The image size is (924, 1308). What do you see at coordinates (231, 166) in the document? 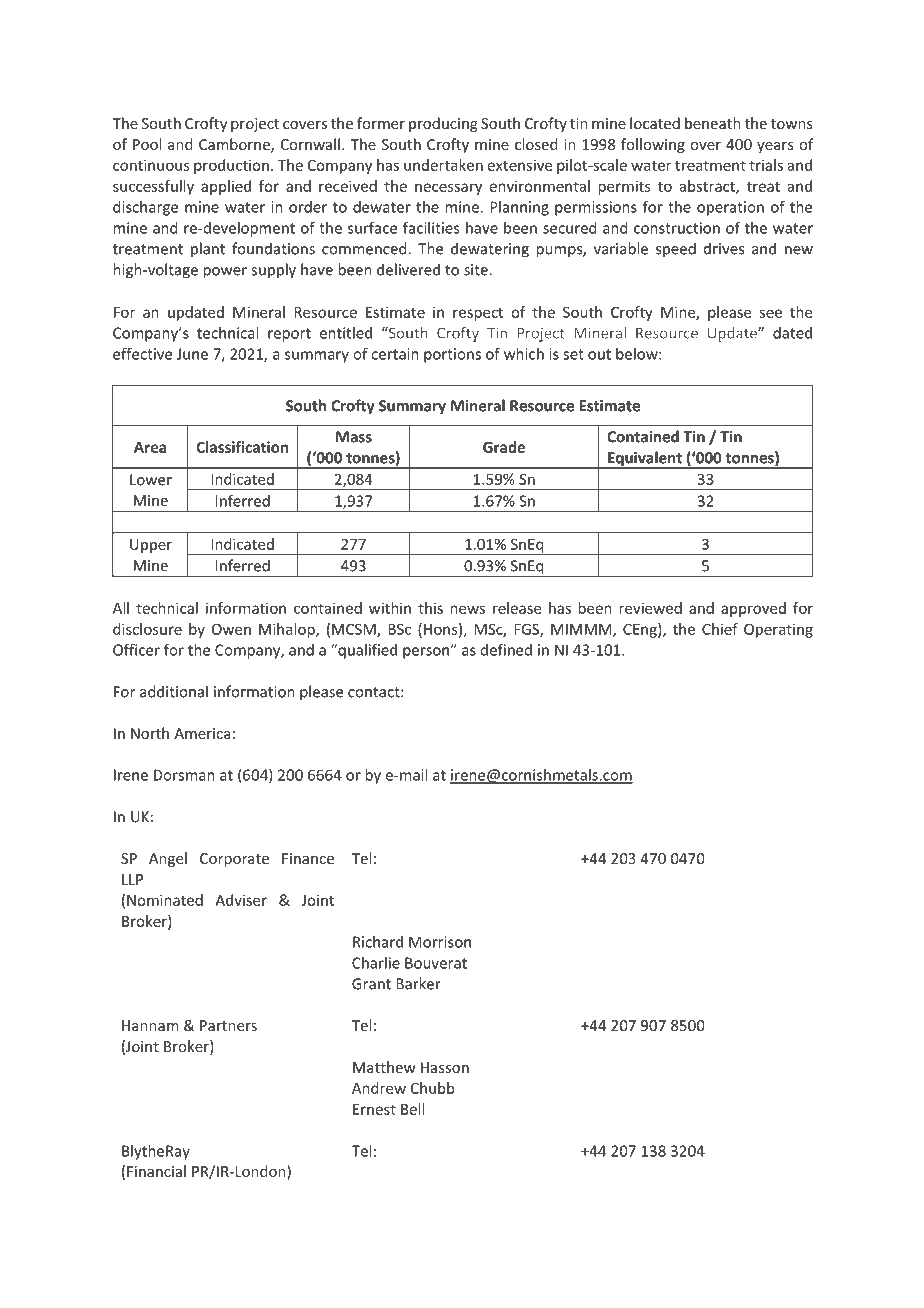
I see `production` at bounding box center [231, 166].
